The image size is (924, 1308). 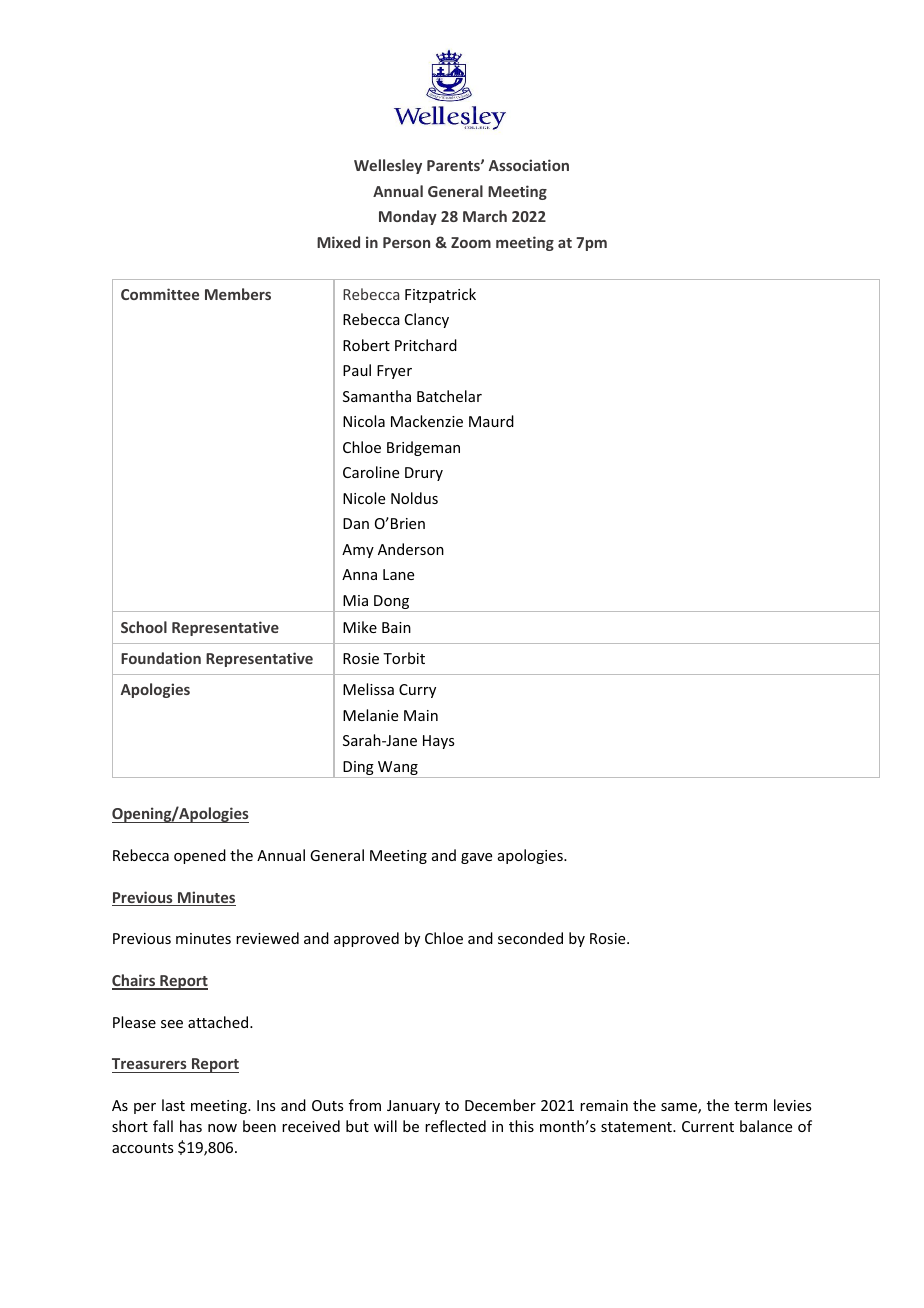 What do you see at coordinates (364, 421) in the document?
I see `Nicola` at bounding box center [364, 421].
